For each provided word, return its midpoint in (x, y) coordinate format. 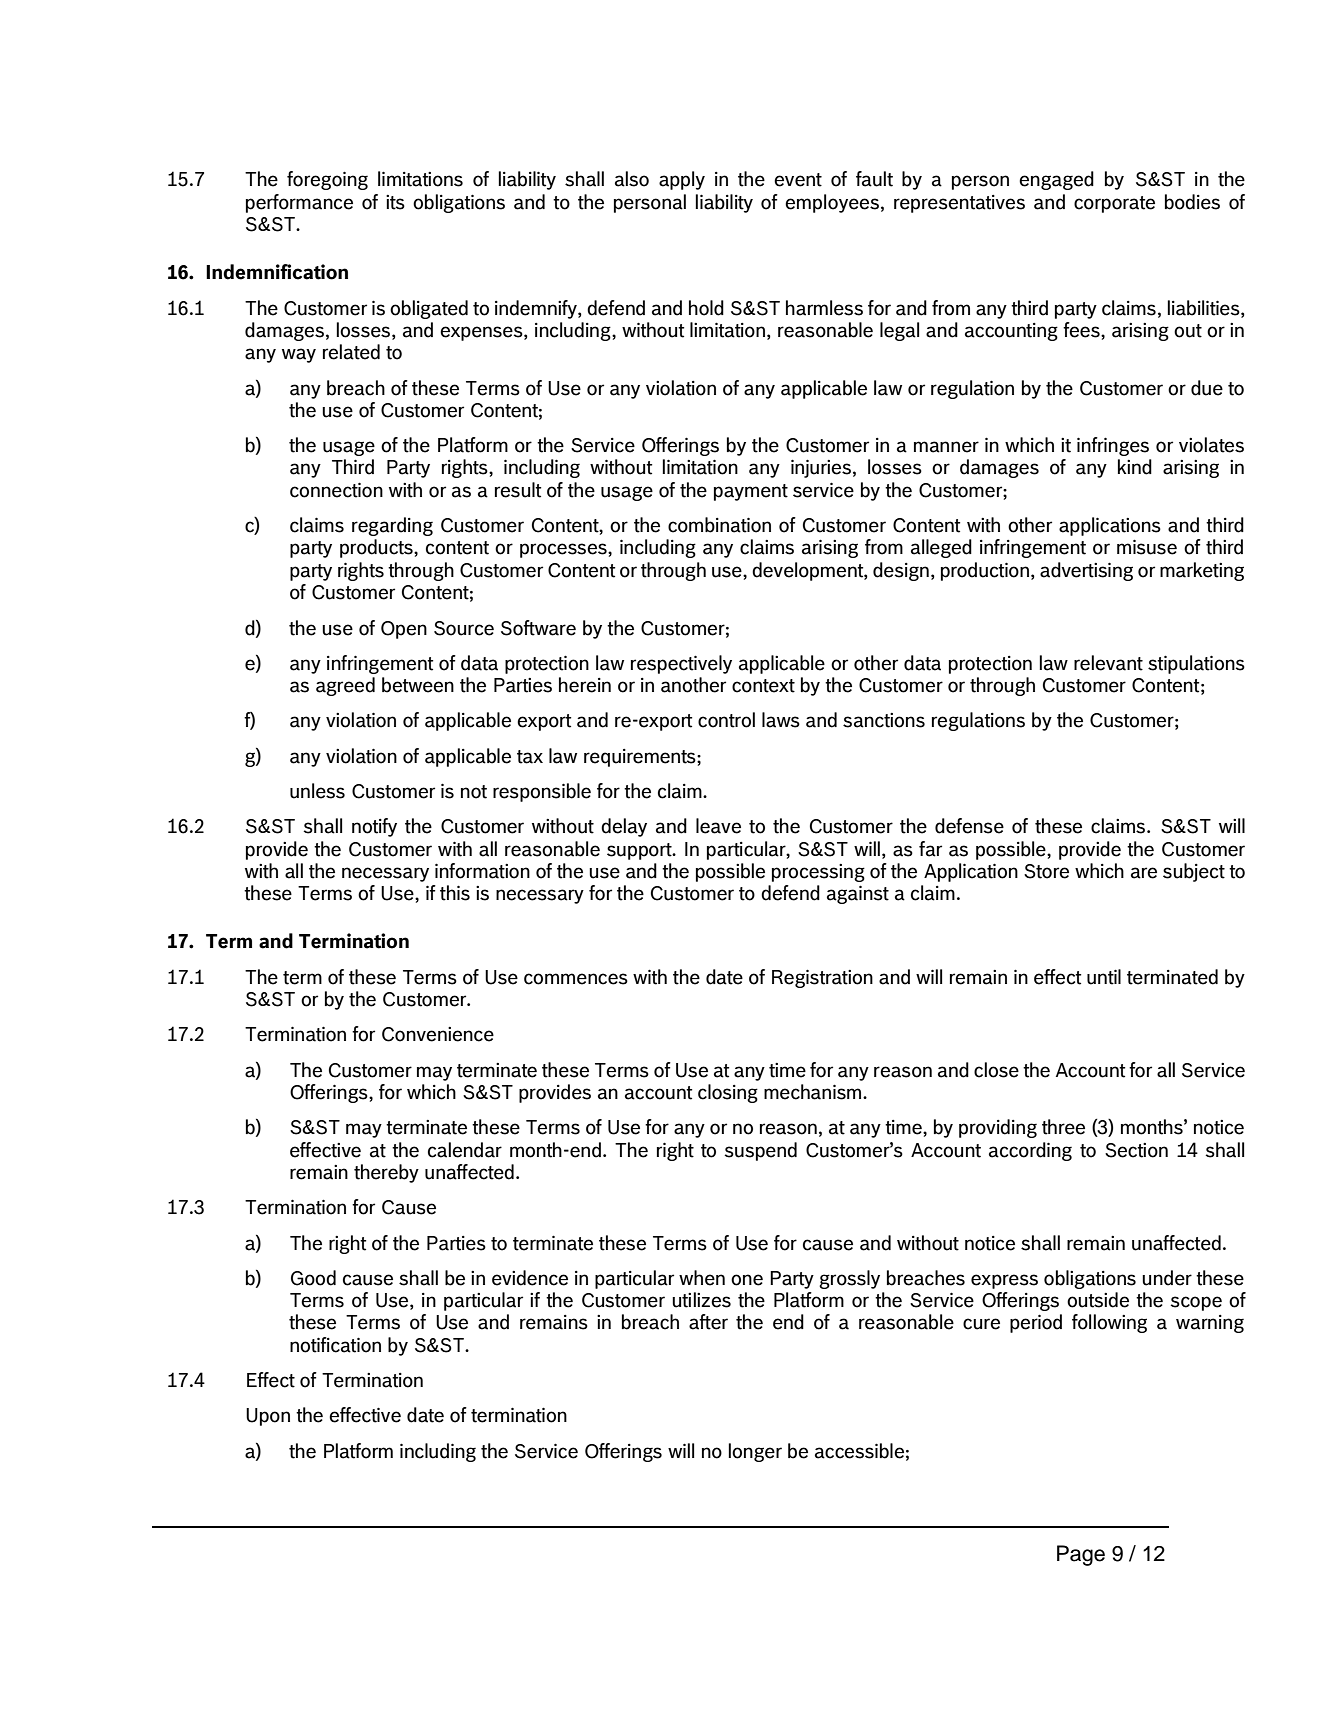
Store (1046, 871)
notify (374, 827)
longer (755, 1452)
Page (1081, 1555)
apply (682, 180)
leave (718, 826)
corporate (1114, 204)
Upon (268, 1417)
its (395, 202)
